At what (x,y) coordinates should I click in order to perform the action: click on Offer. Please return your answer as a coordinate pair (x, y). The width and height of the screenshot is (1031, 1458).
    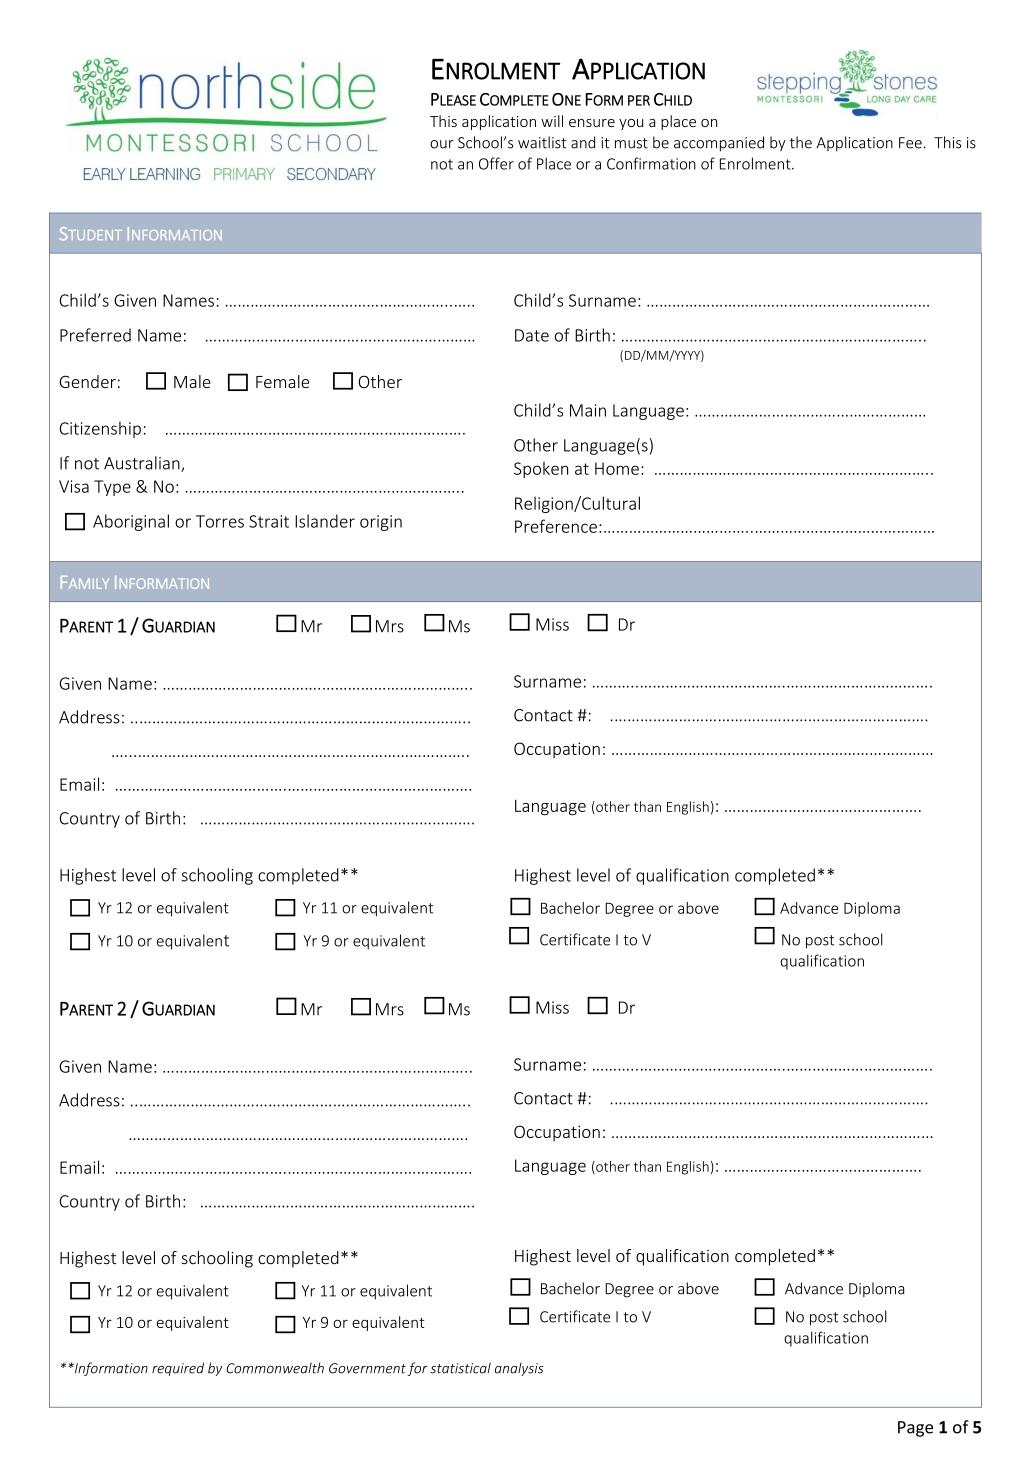
    Looking at the image, I should click on (496, 163).
